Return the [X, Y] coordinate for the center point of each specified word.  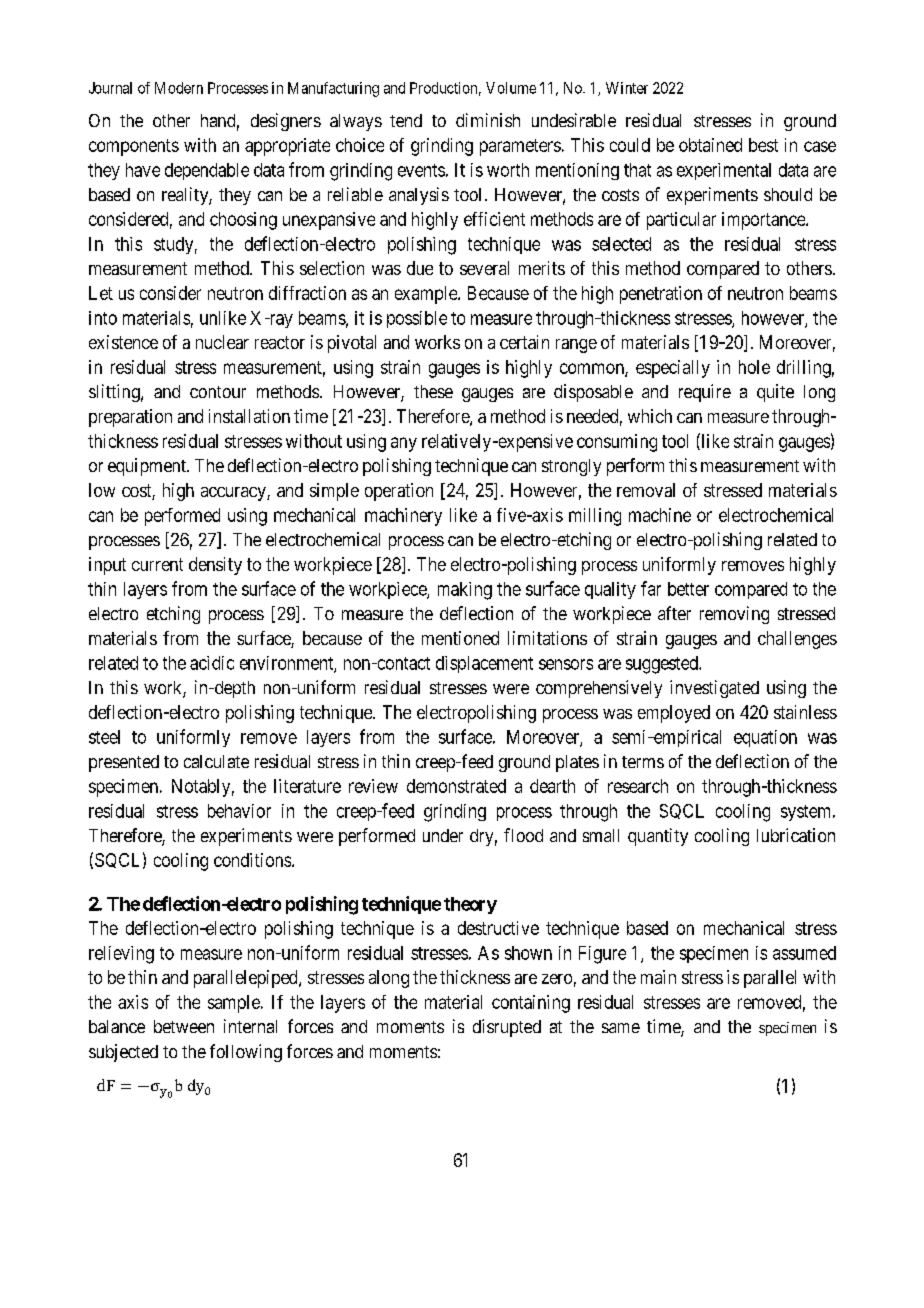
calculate [216, 761]
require [705, 393]
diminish [488, 120]
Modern [179, 88]
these [433, 391]
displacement [484, 664]
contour [218, 392]
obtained [710, 145]
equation [765, 738]
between [184, 1026]
